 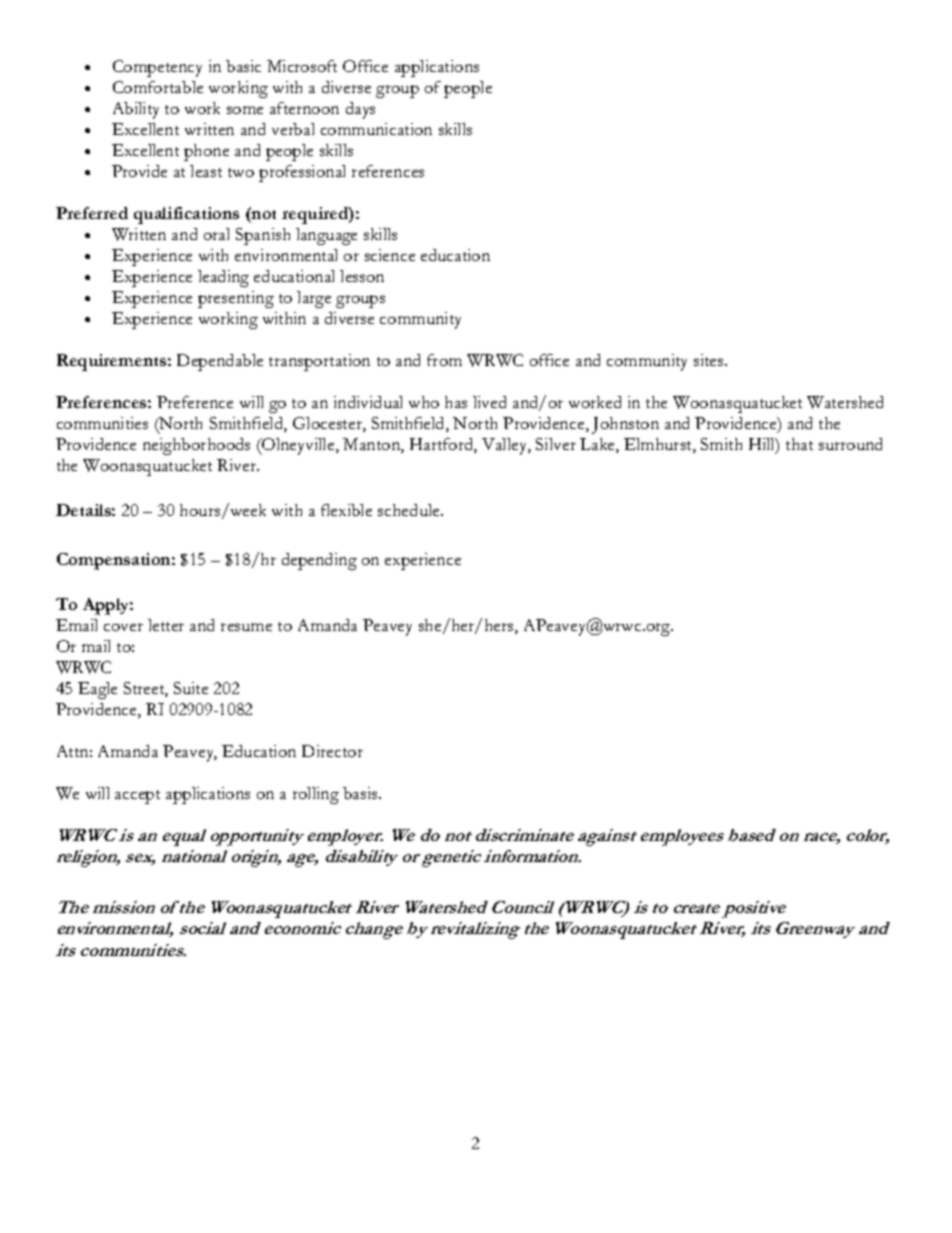 I want to click on letter, so click(x=166, y=625).
